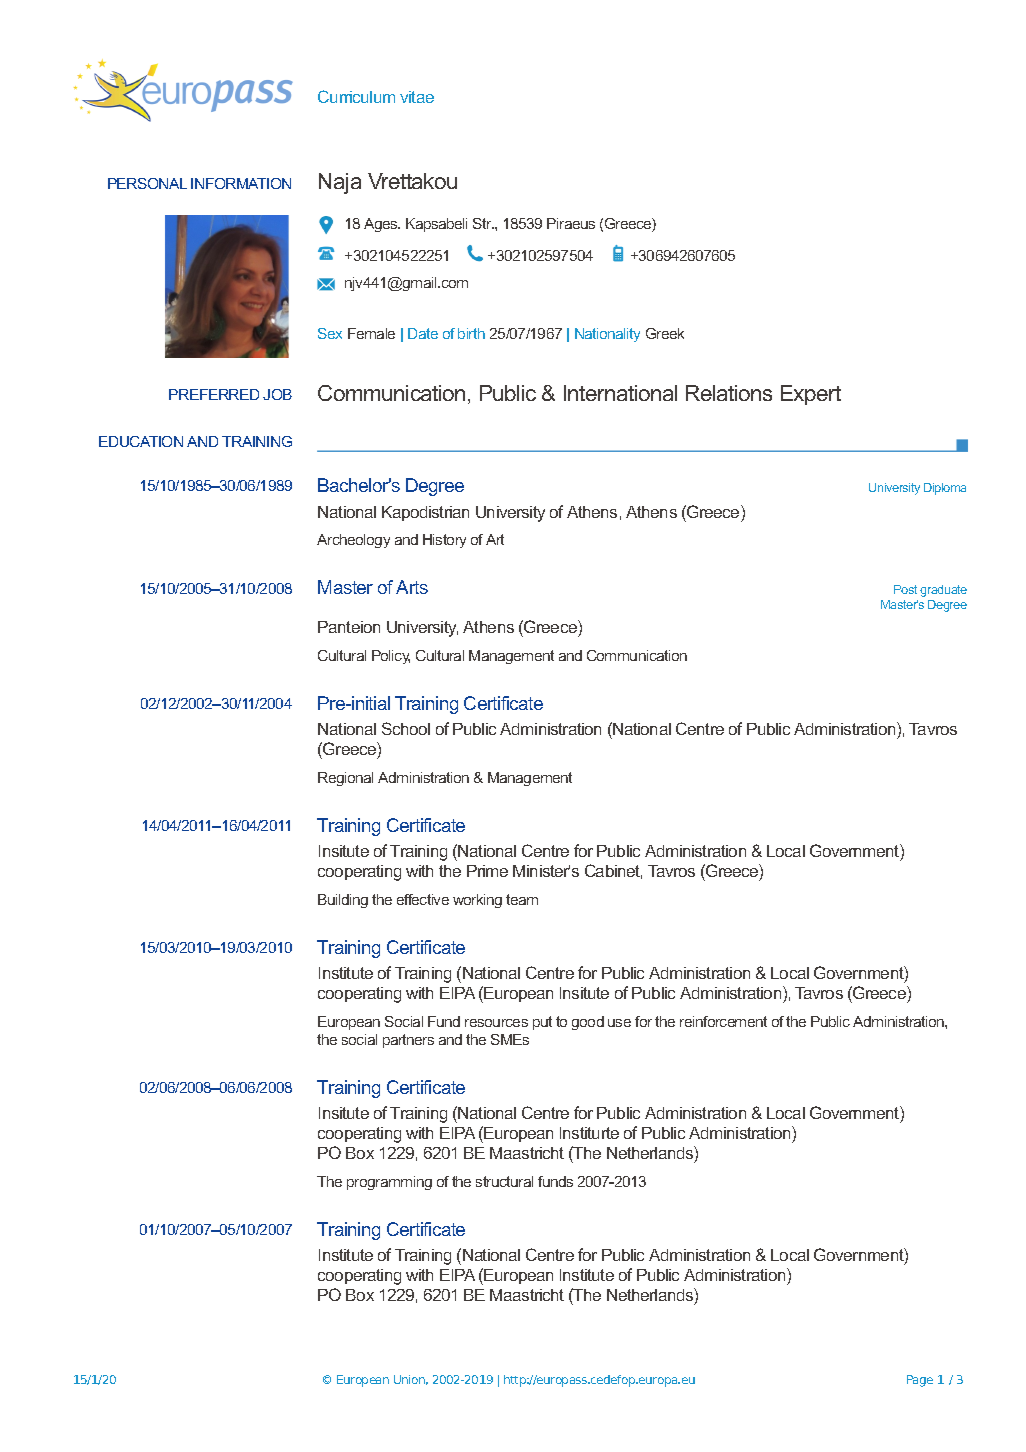 The image size is (1026, 1452). I want to click on partners, so click(408, 1041).
